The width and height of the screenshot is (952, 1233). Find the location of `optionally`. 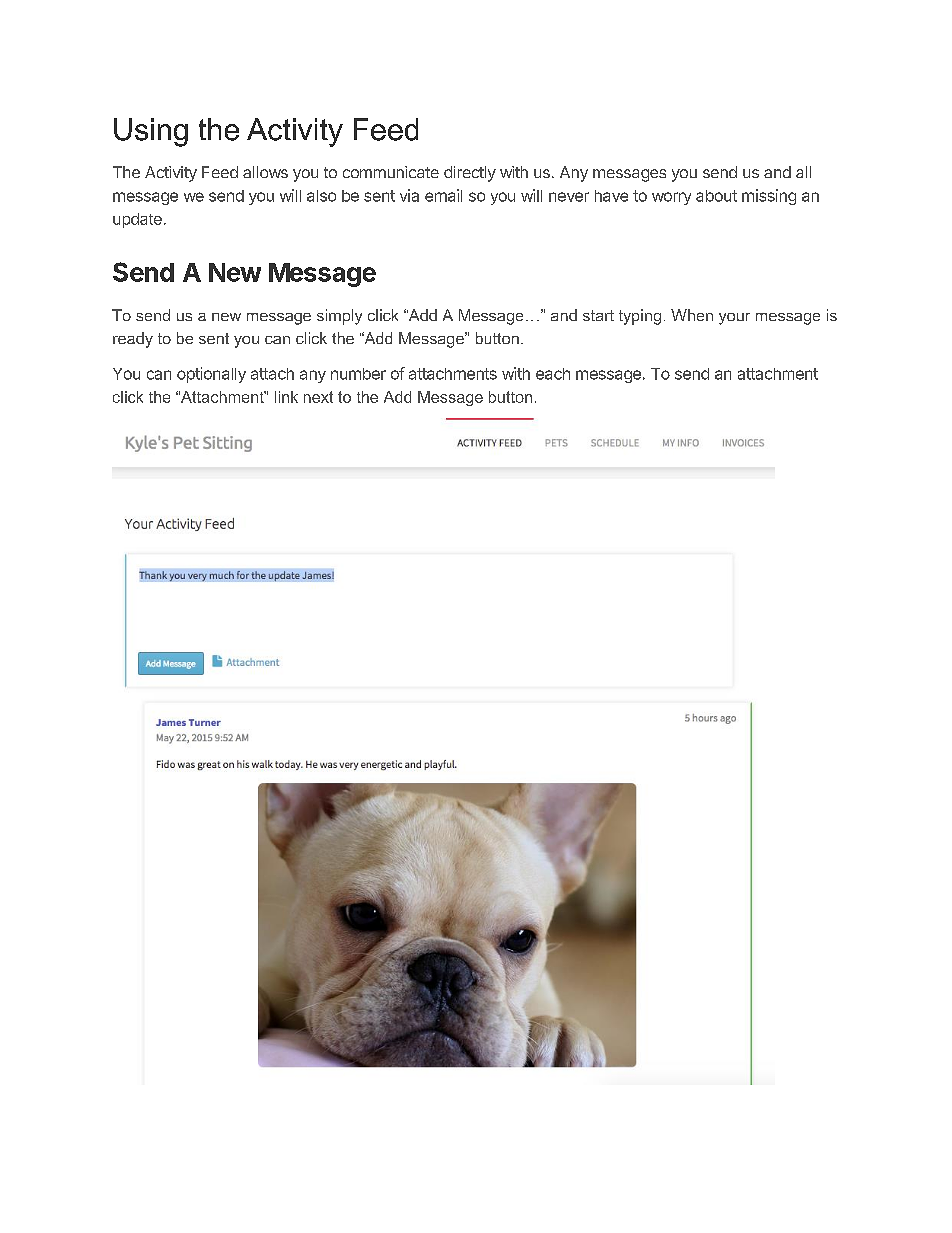

optionally is located at coordinates (211, 375).
